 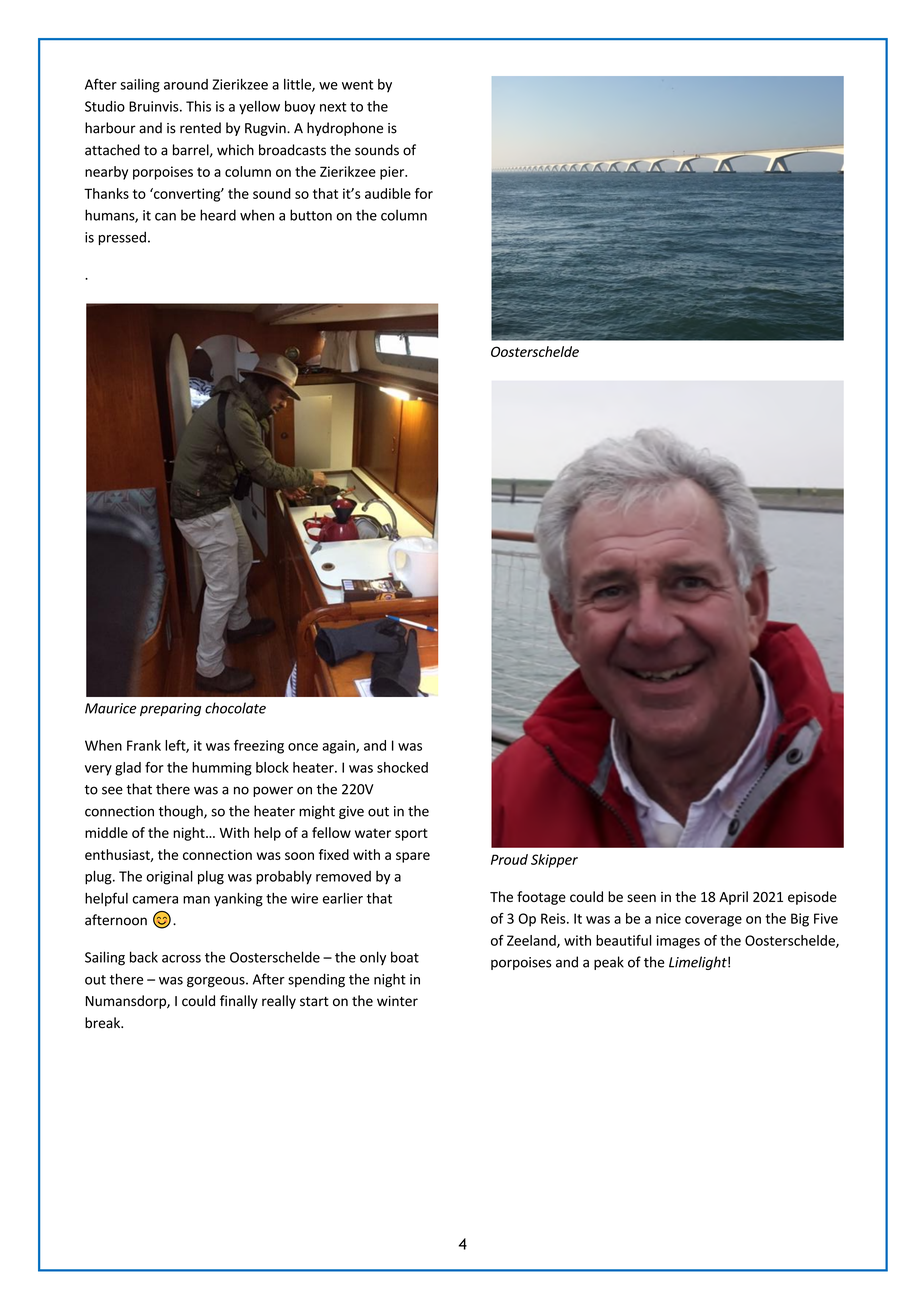 What do you see at coordinates (345, 129) in the screenshot?
I see `hydrophone` at bounding box center [345, 129].
